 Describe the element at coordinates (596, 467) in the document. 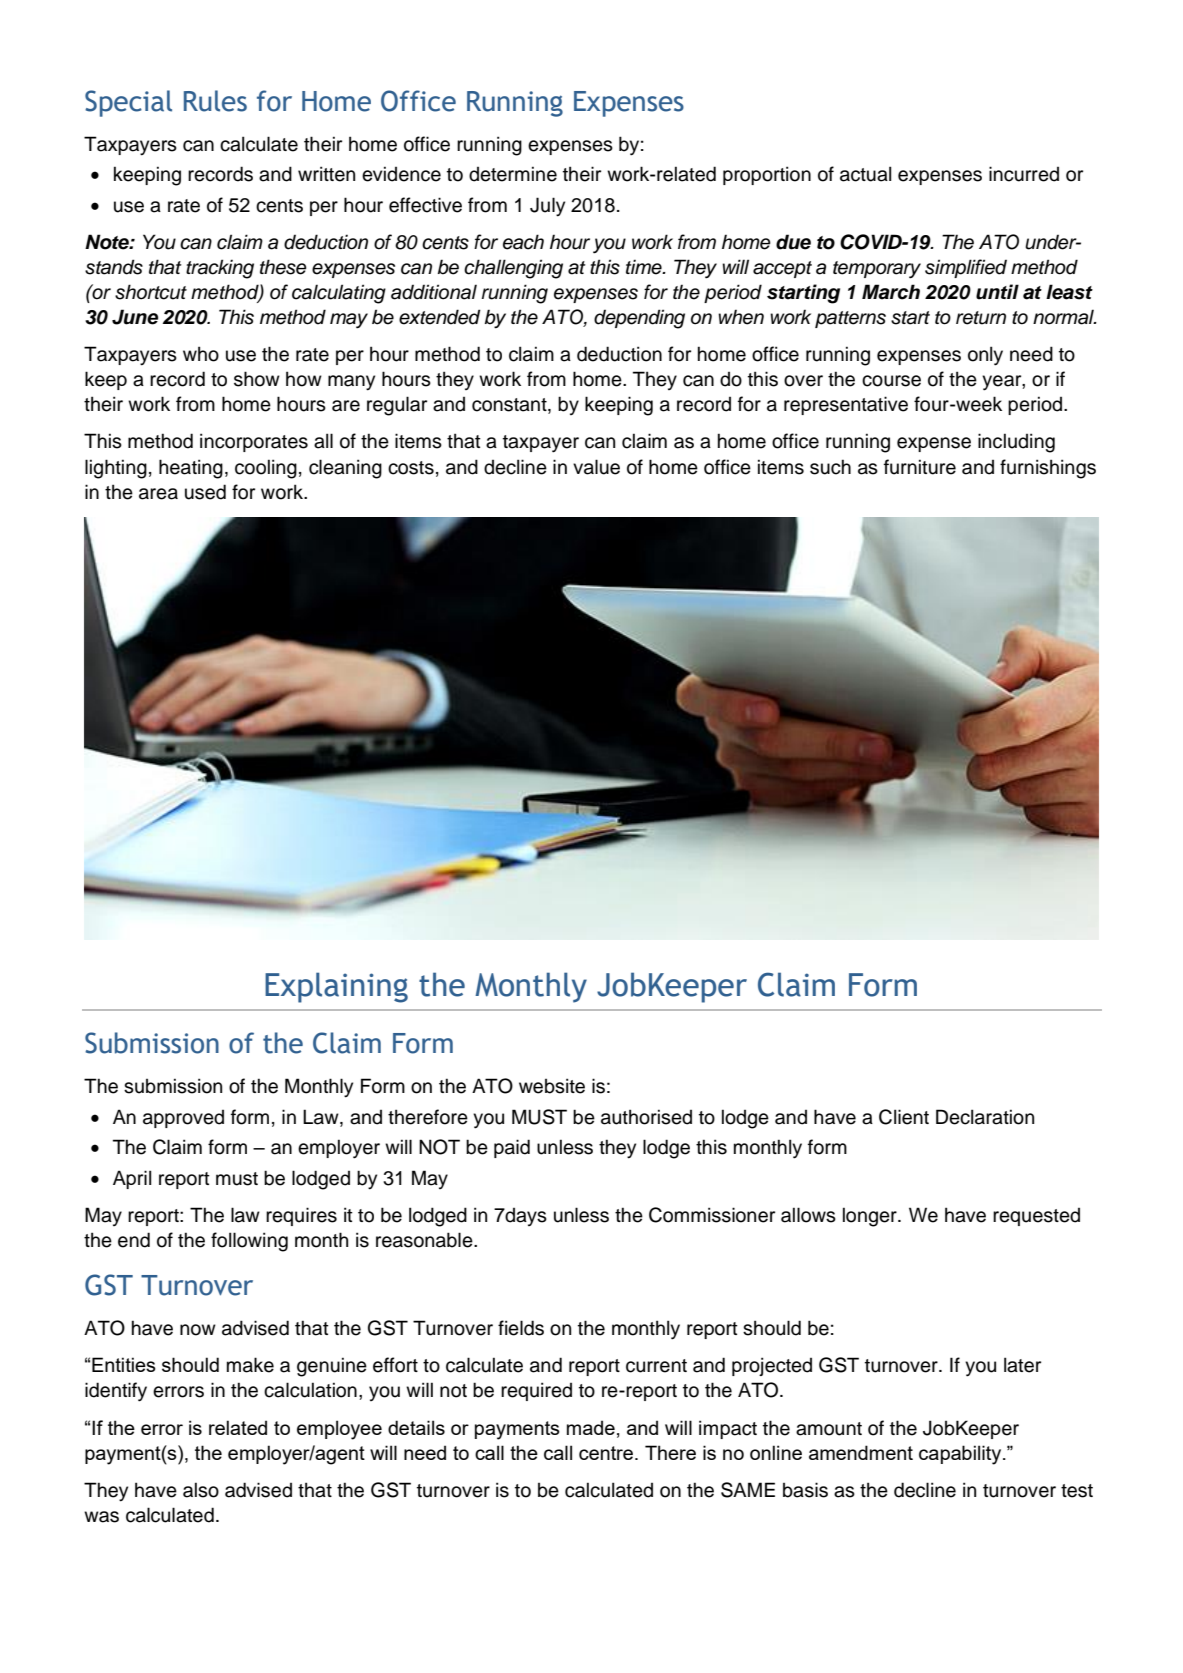

I see `value` at that location.
